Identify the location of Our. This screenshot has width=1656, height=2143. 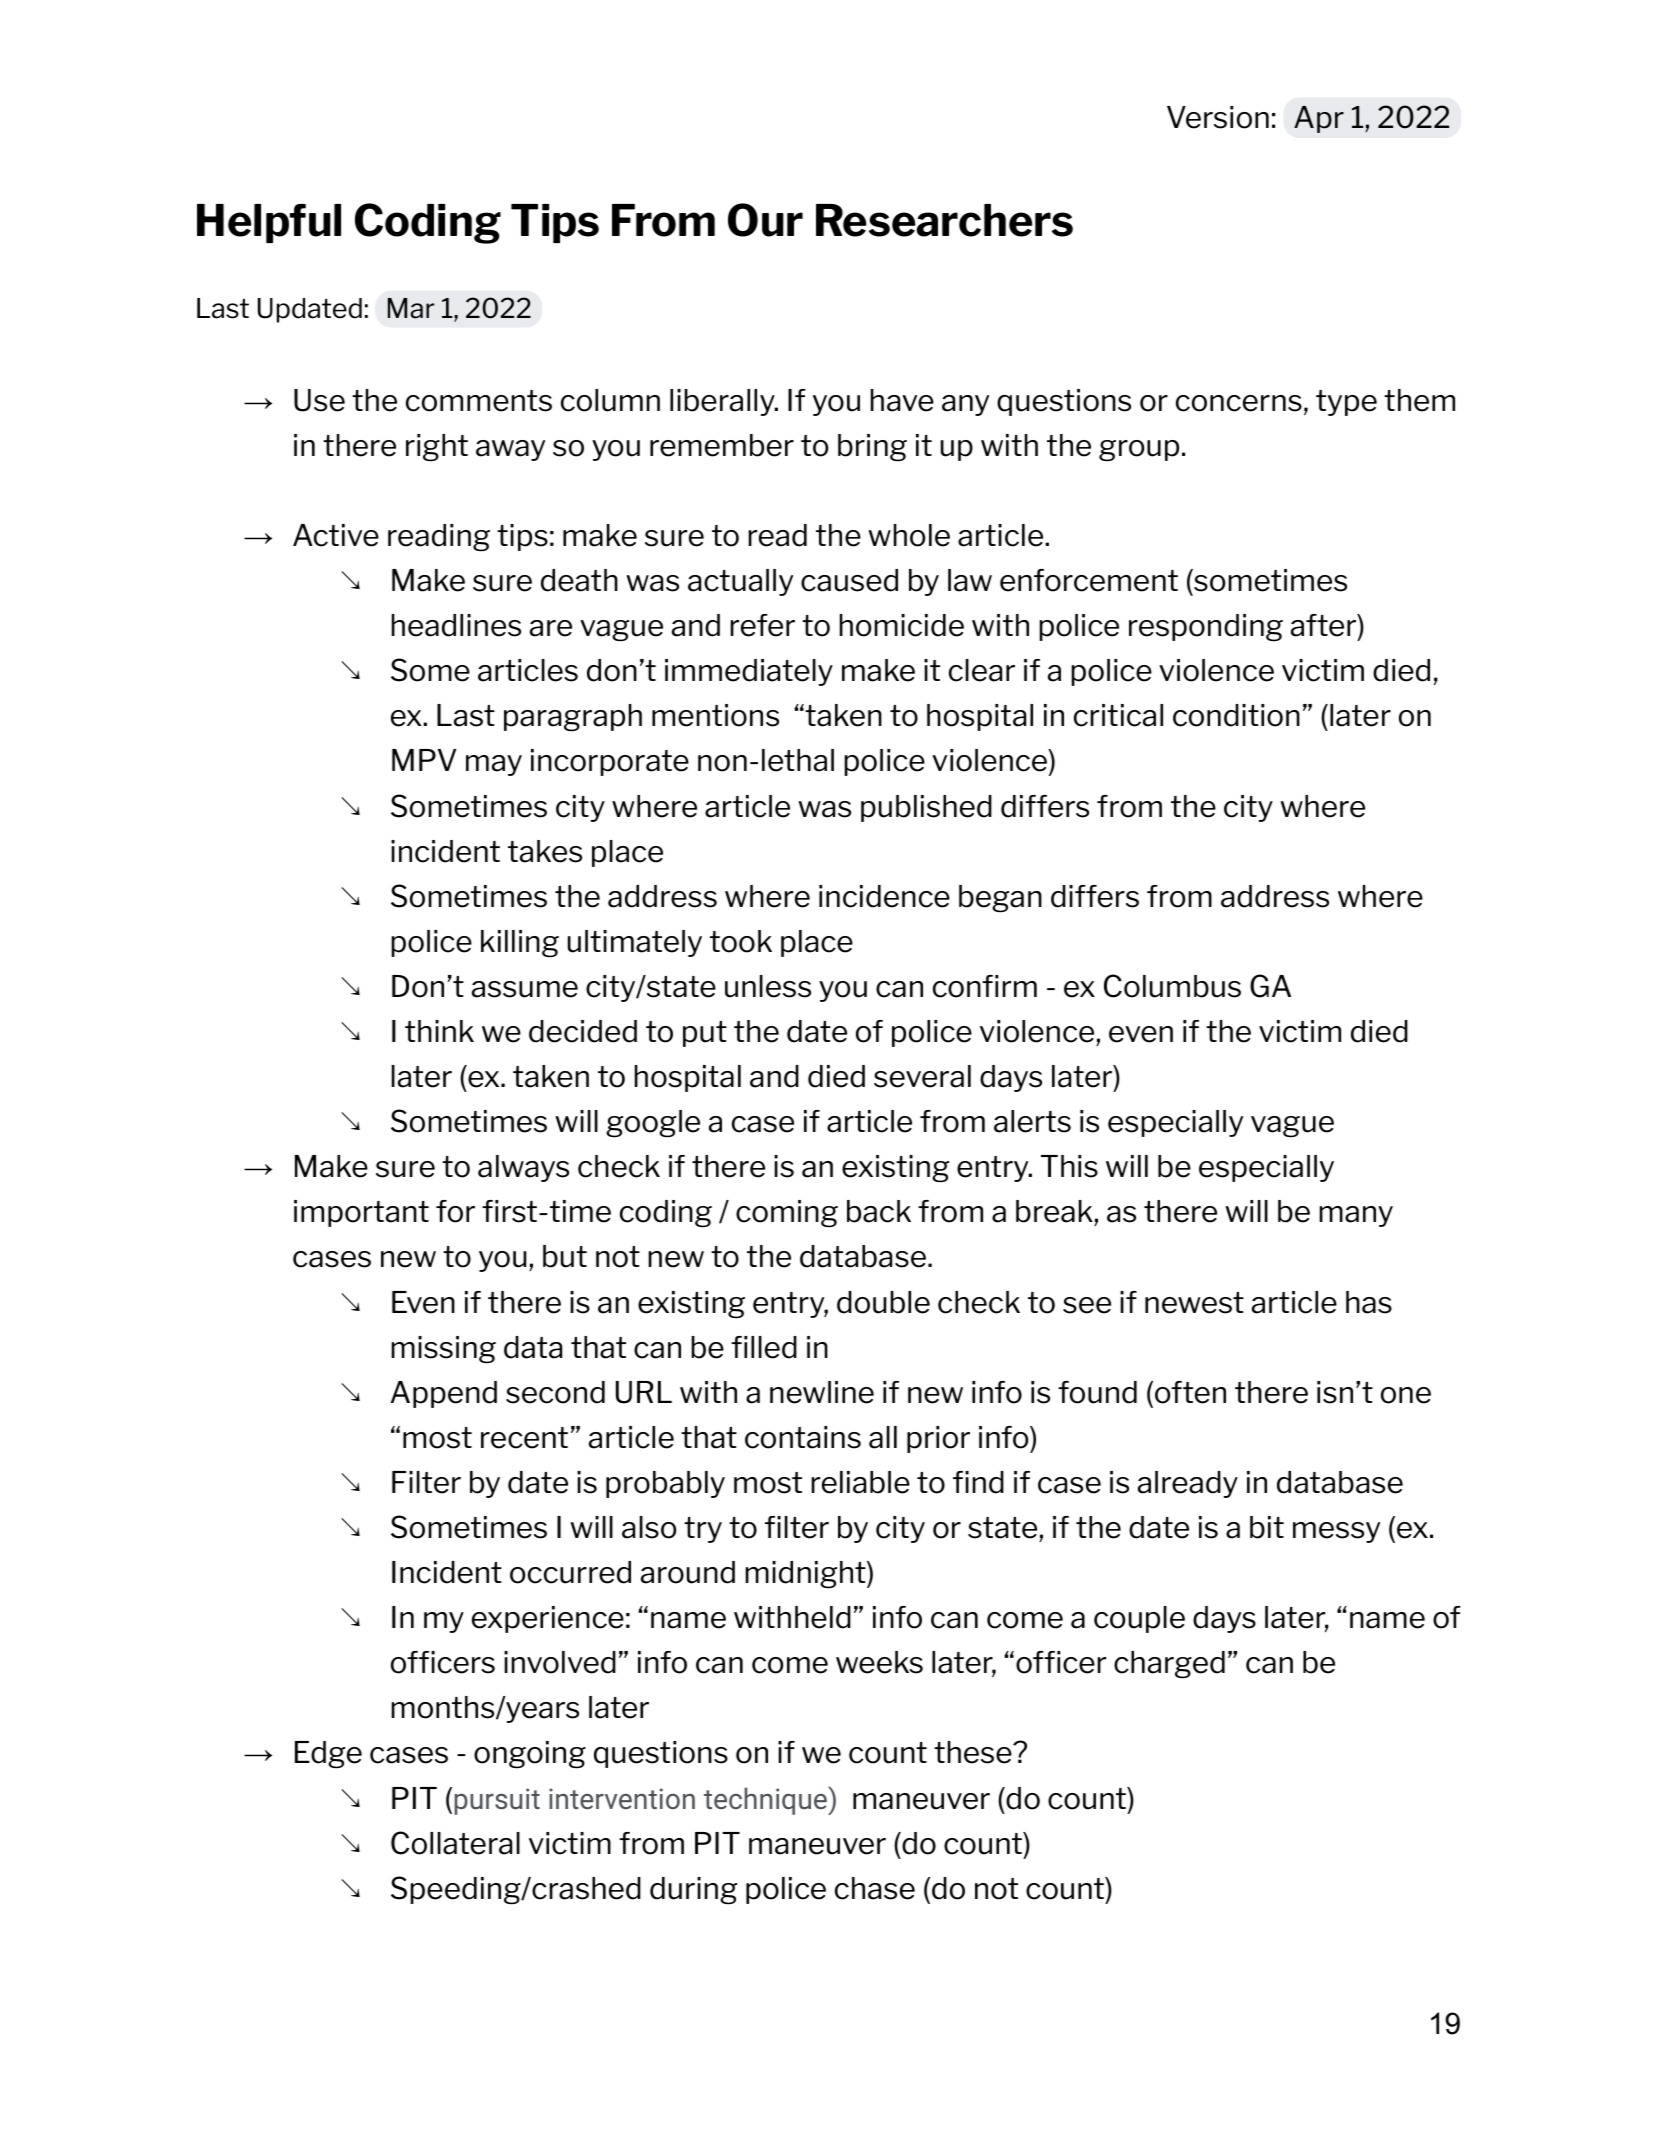
(765, 220).
